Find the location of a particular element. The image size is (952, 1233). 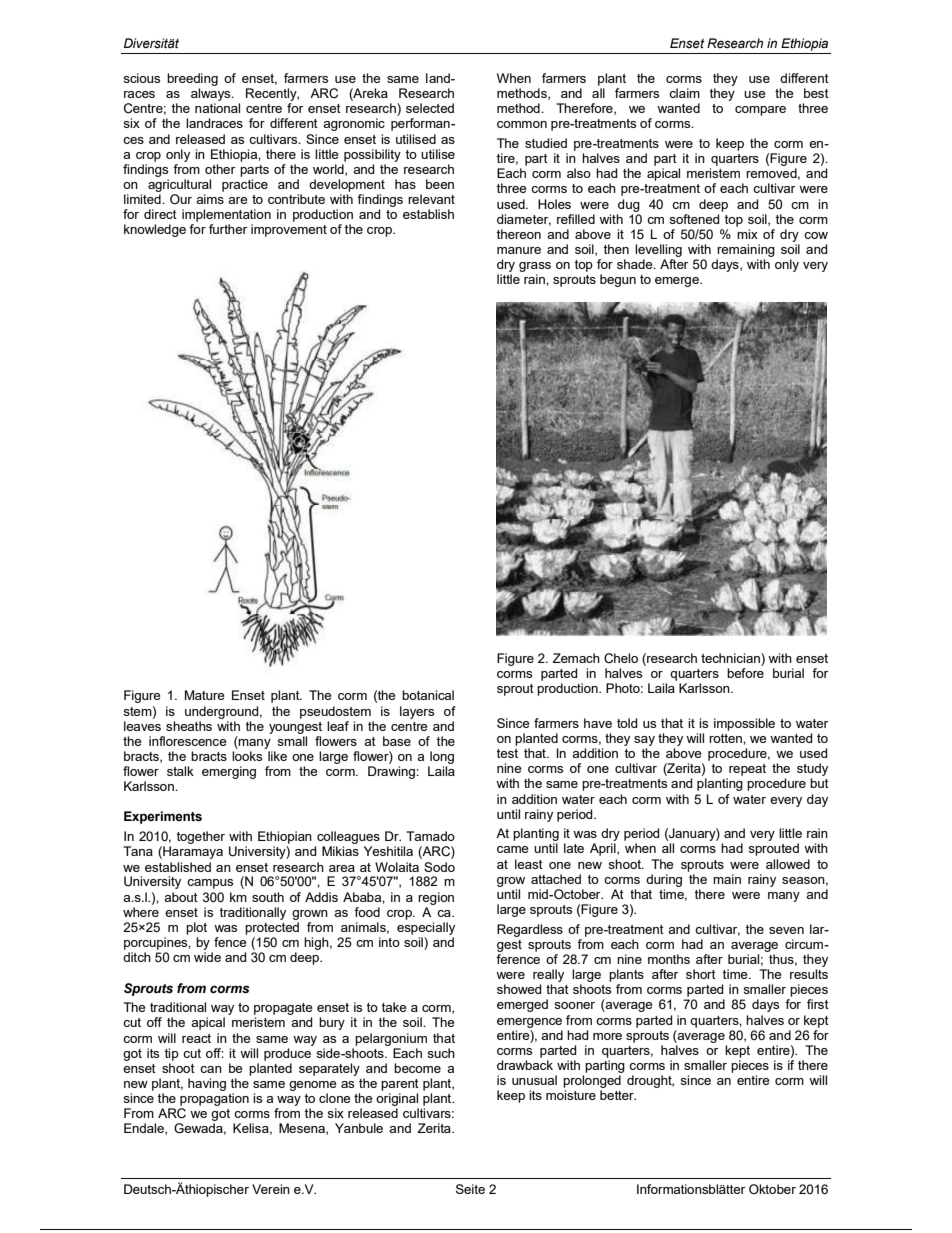

botanical is located at coordinates (428, 695).
